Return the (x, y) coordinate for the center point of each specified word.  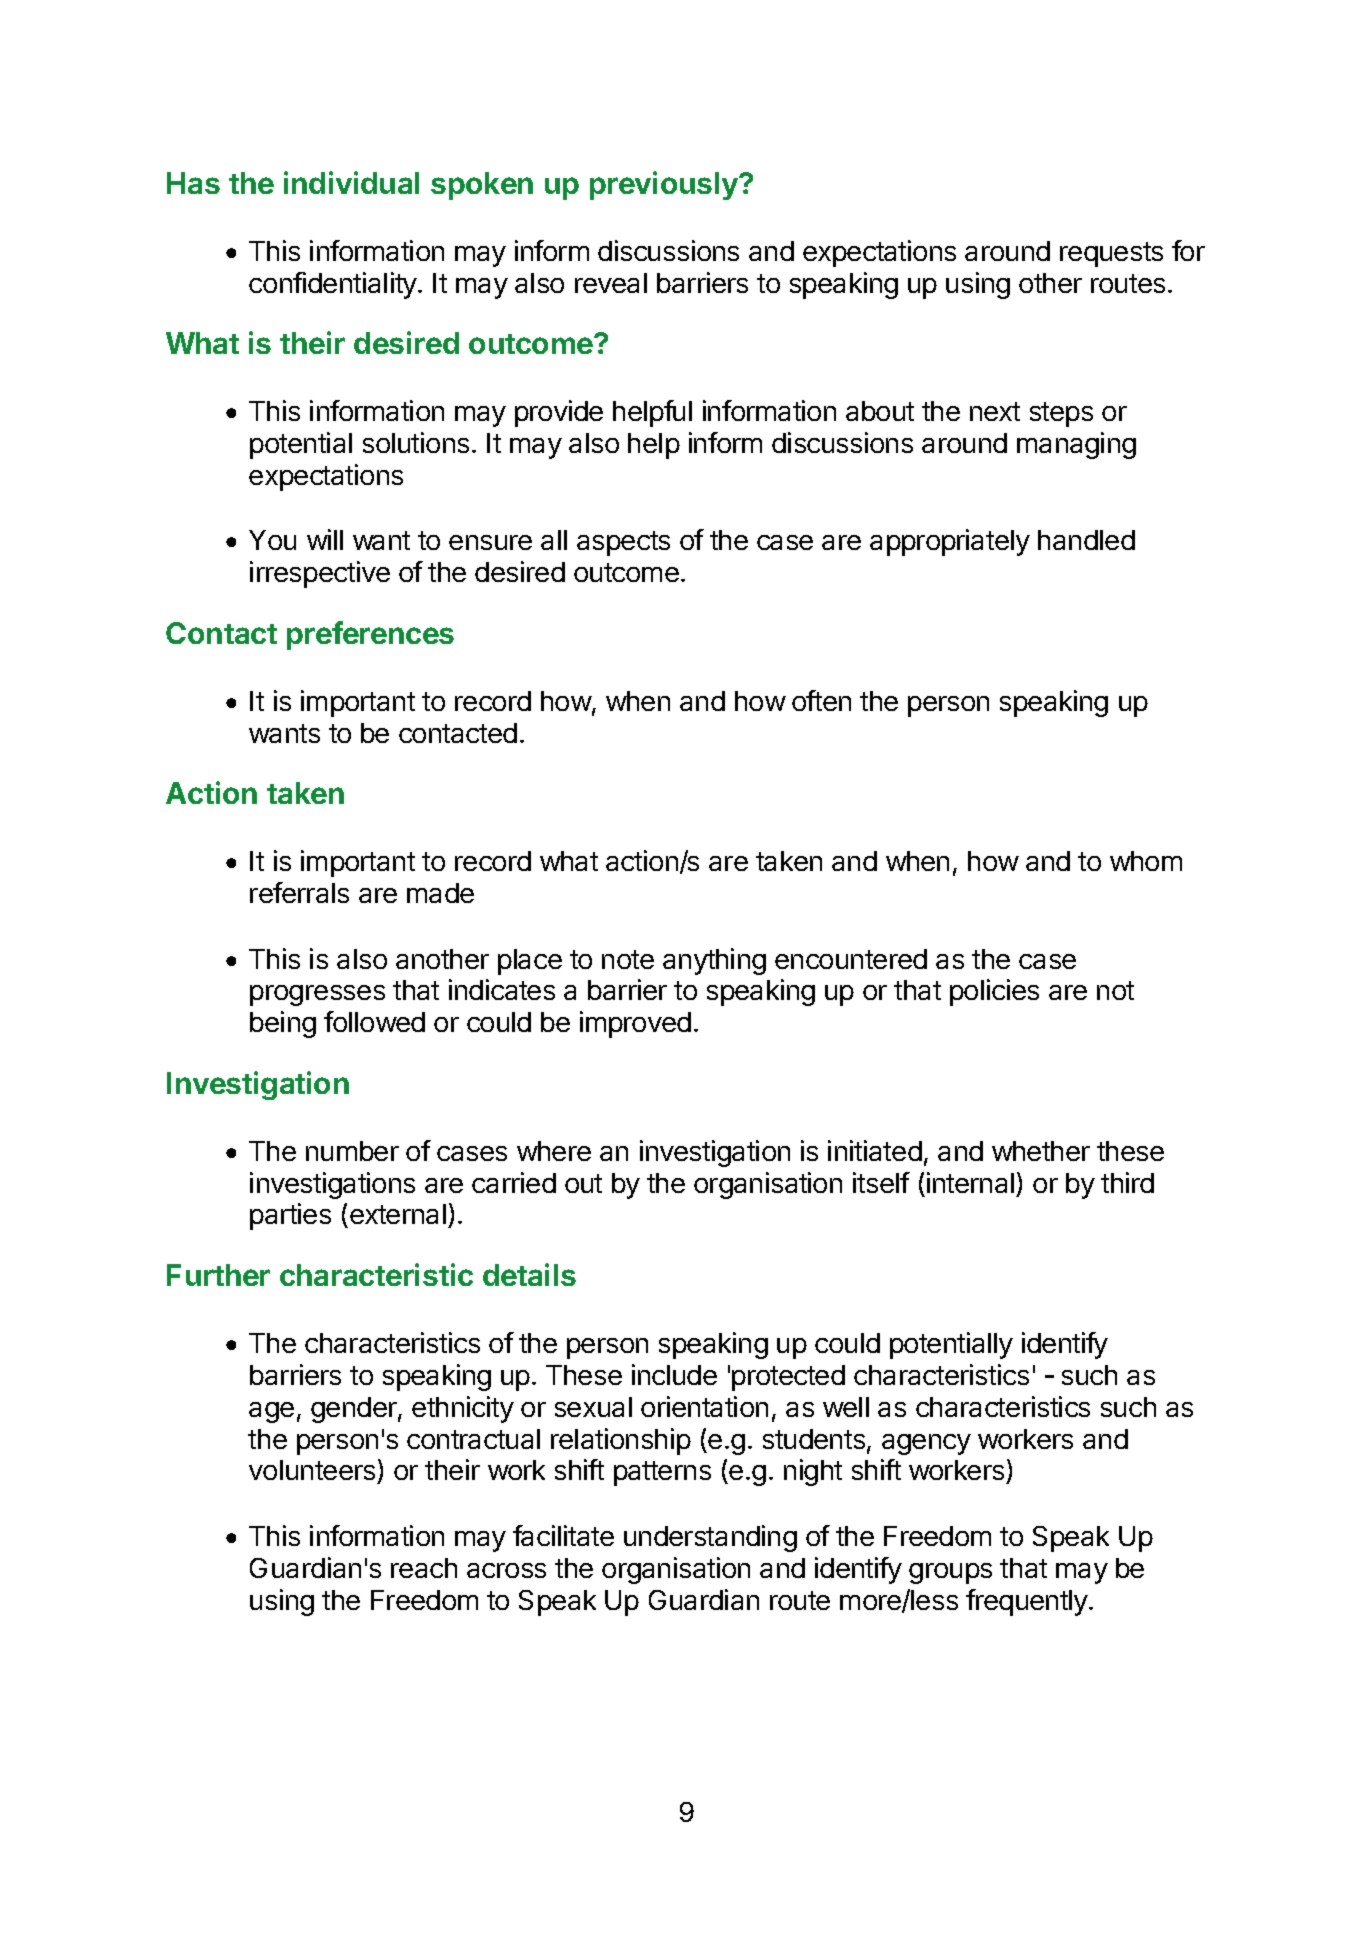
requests (1111, 254)
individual (351, 182)
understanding (710, 1538)
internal (970, 1182)
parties (290, 1216)
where (554, 1151)
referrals (299, 892)
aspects (623, 543)
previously (665, 185)
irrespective (320, 574)
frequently (1028, 1602)
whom (1146, 861)
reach (424, 1568)
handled (1086, 540)
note (628, 959)
